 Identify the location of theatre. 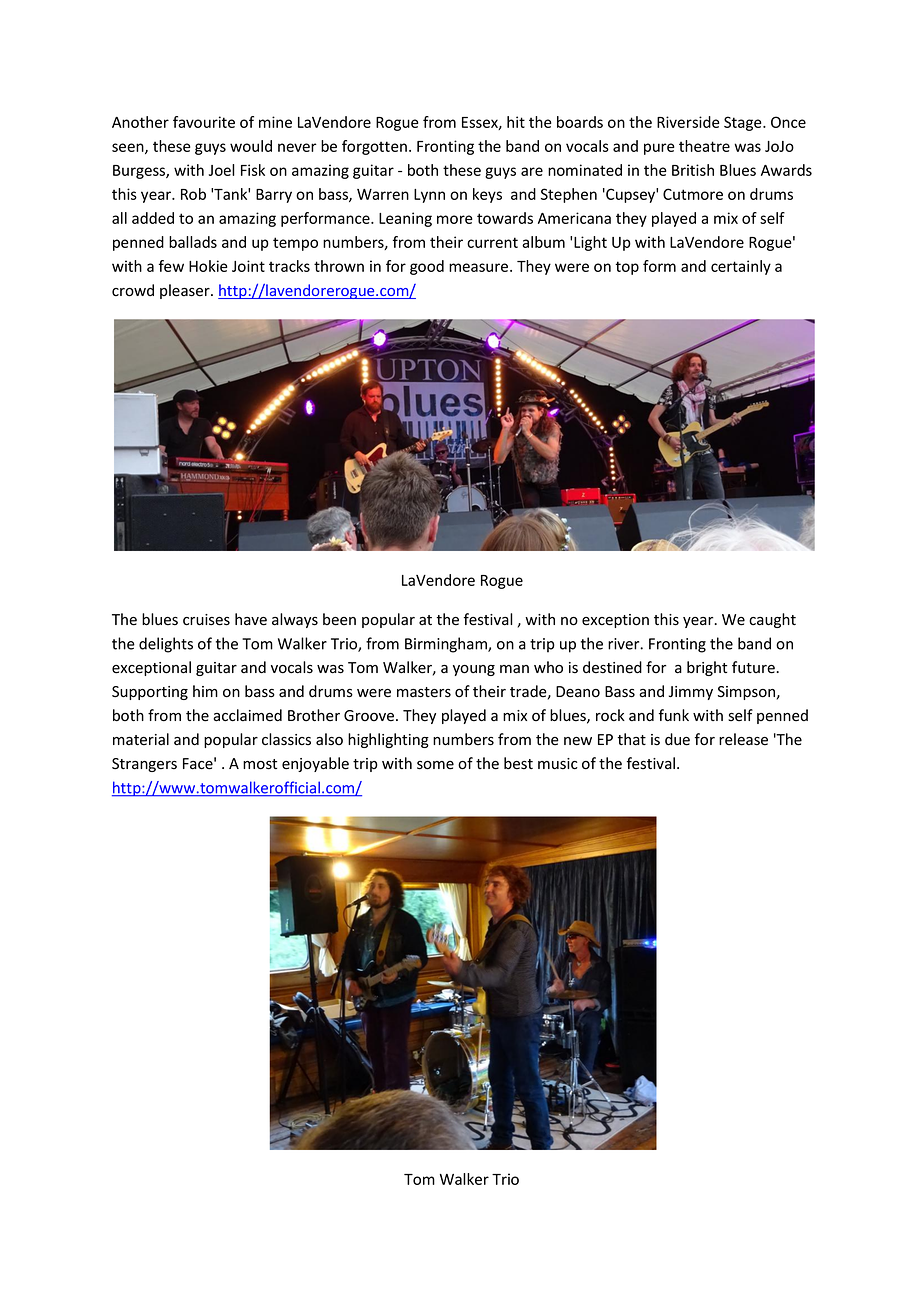
(704, 146).
